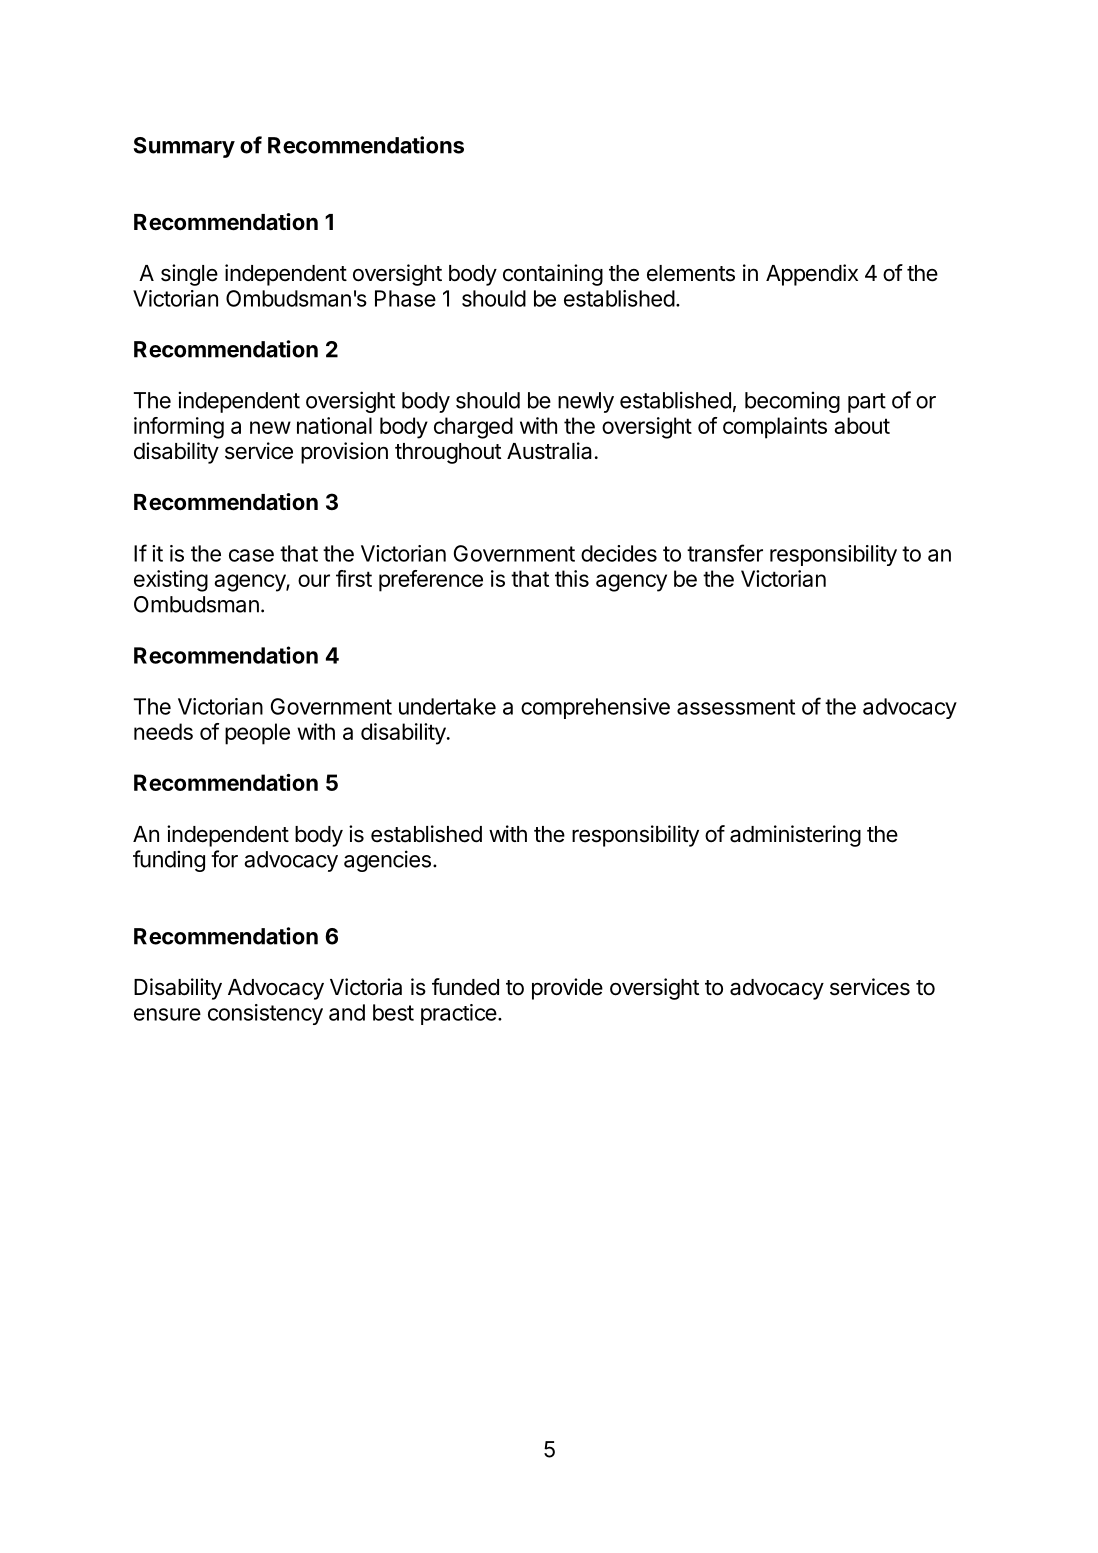 This screenshot has height=1553, width=1098. I want to click on provide, so click(567, 989).
